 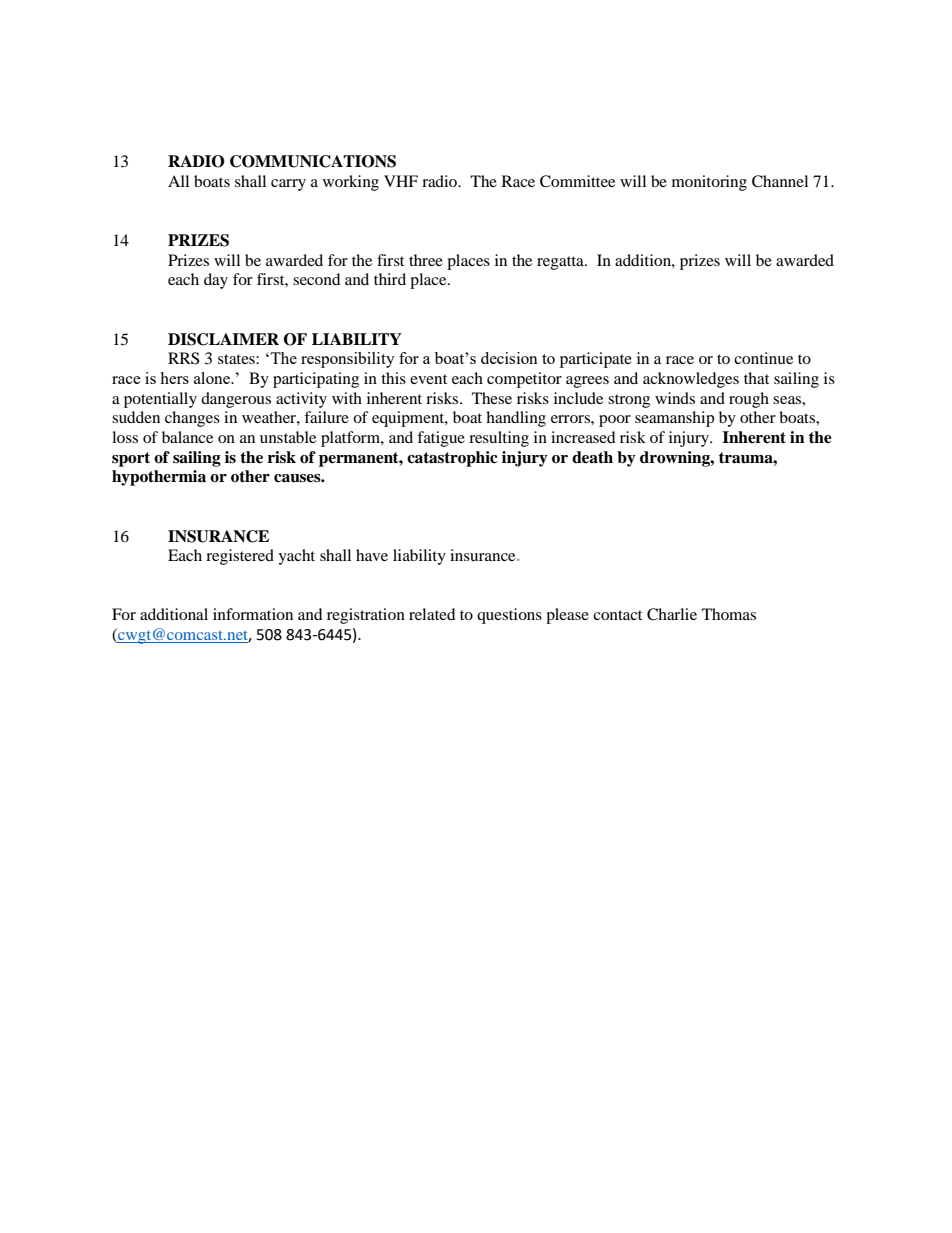 What do you see at coordinates (253, 614) in the screenshot?
I see `information` at bounding box center [253, 614].
